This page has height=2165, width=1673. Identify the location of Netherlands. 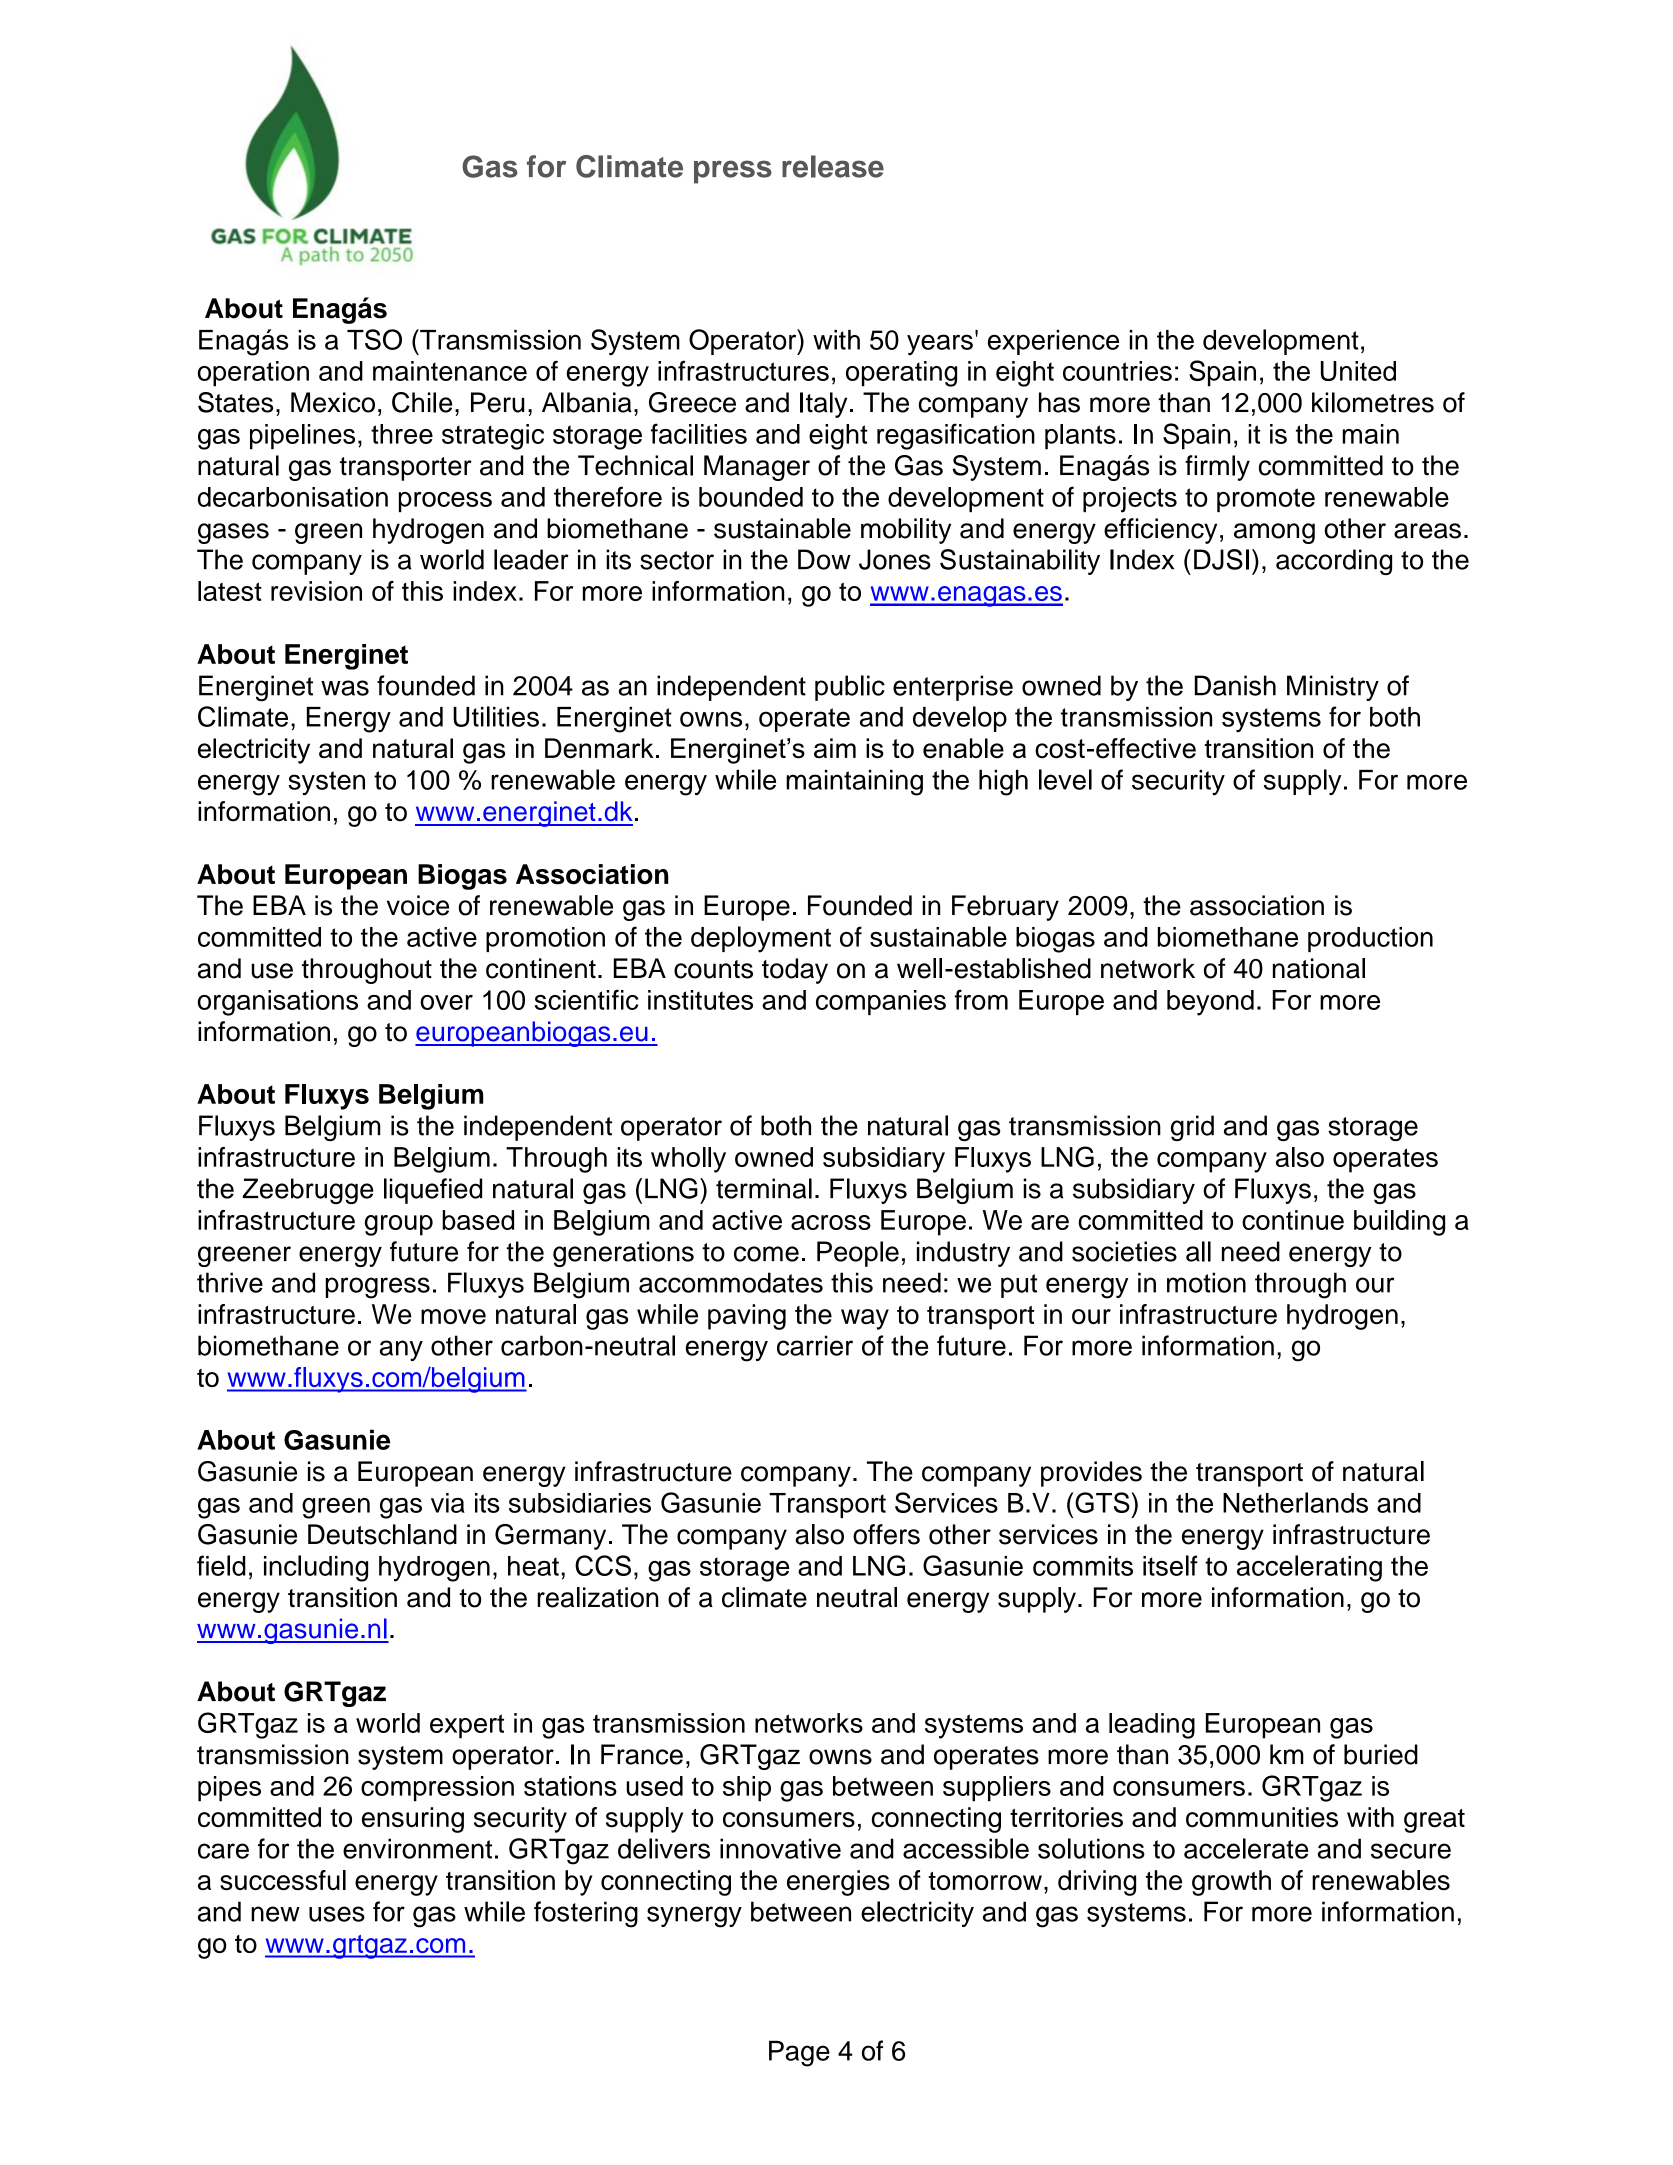
(1295, 1502).
